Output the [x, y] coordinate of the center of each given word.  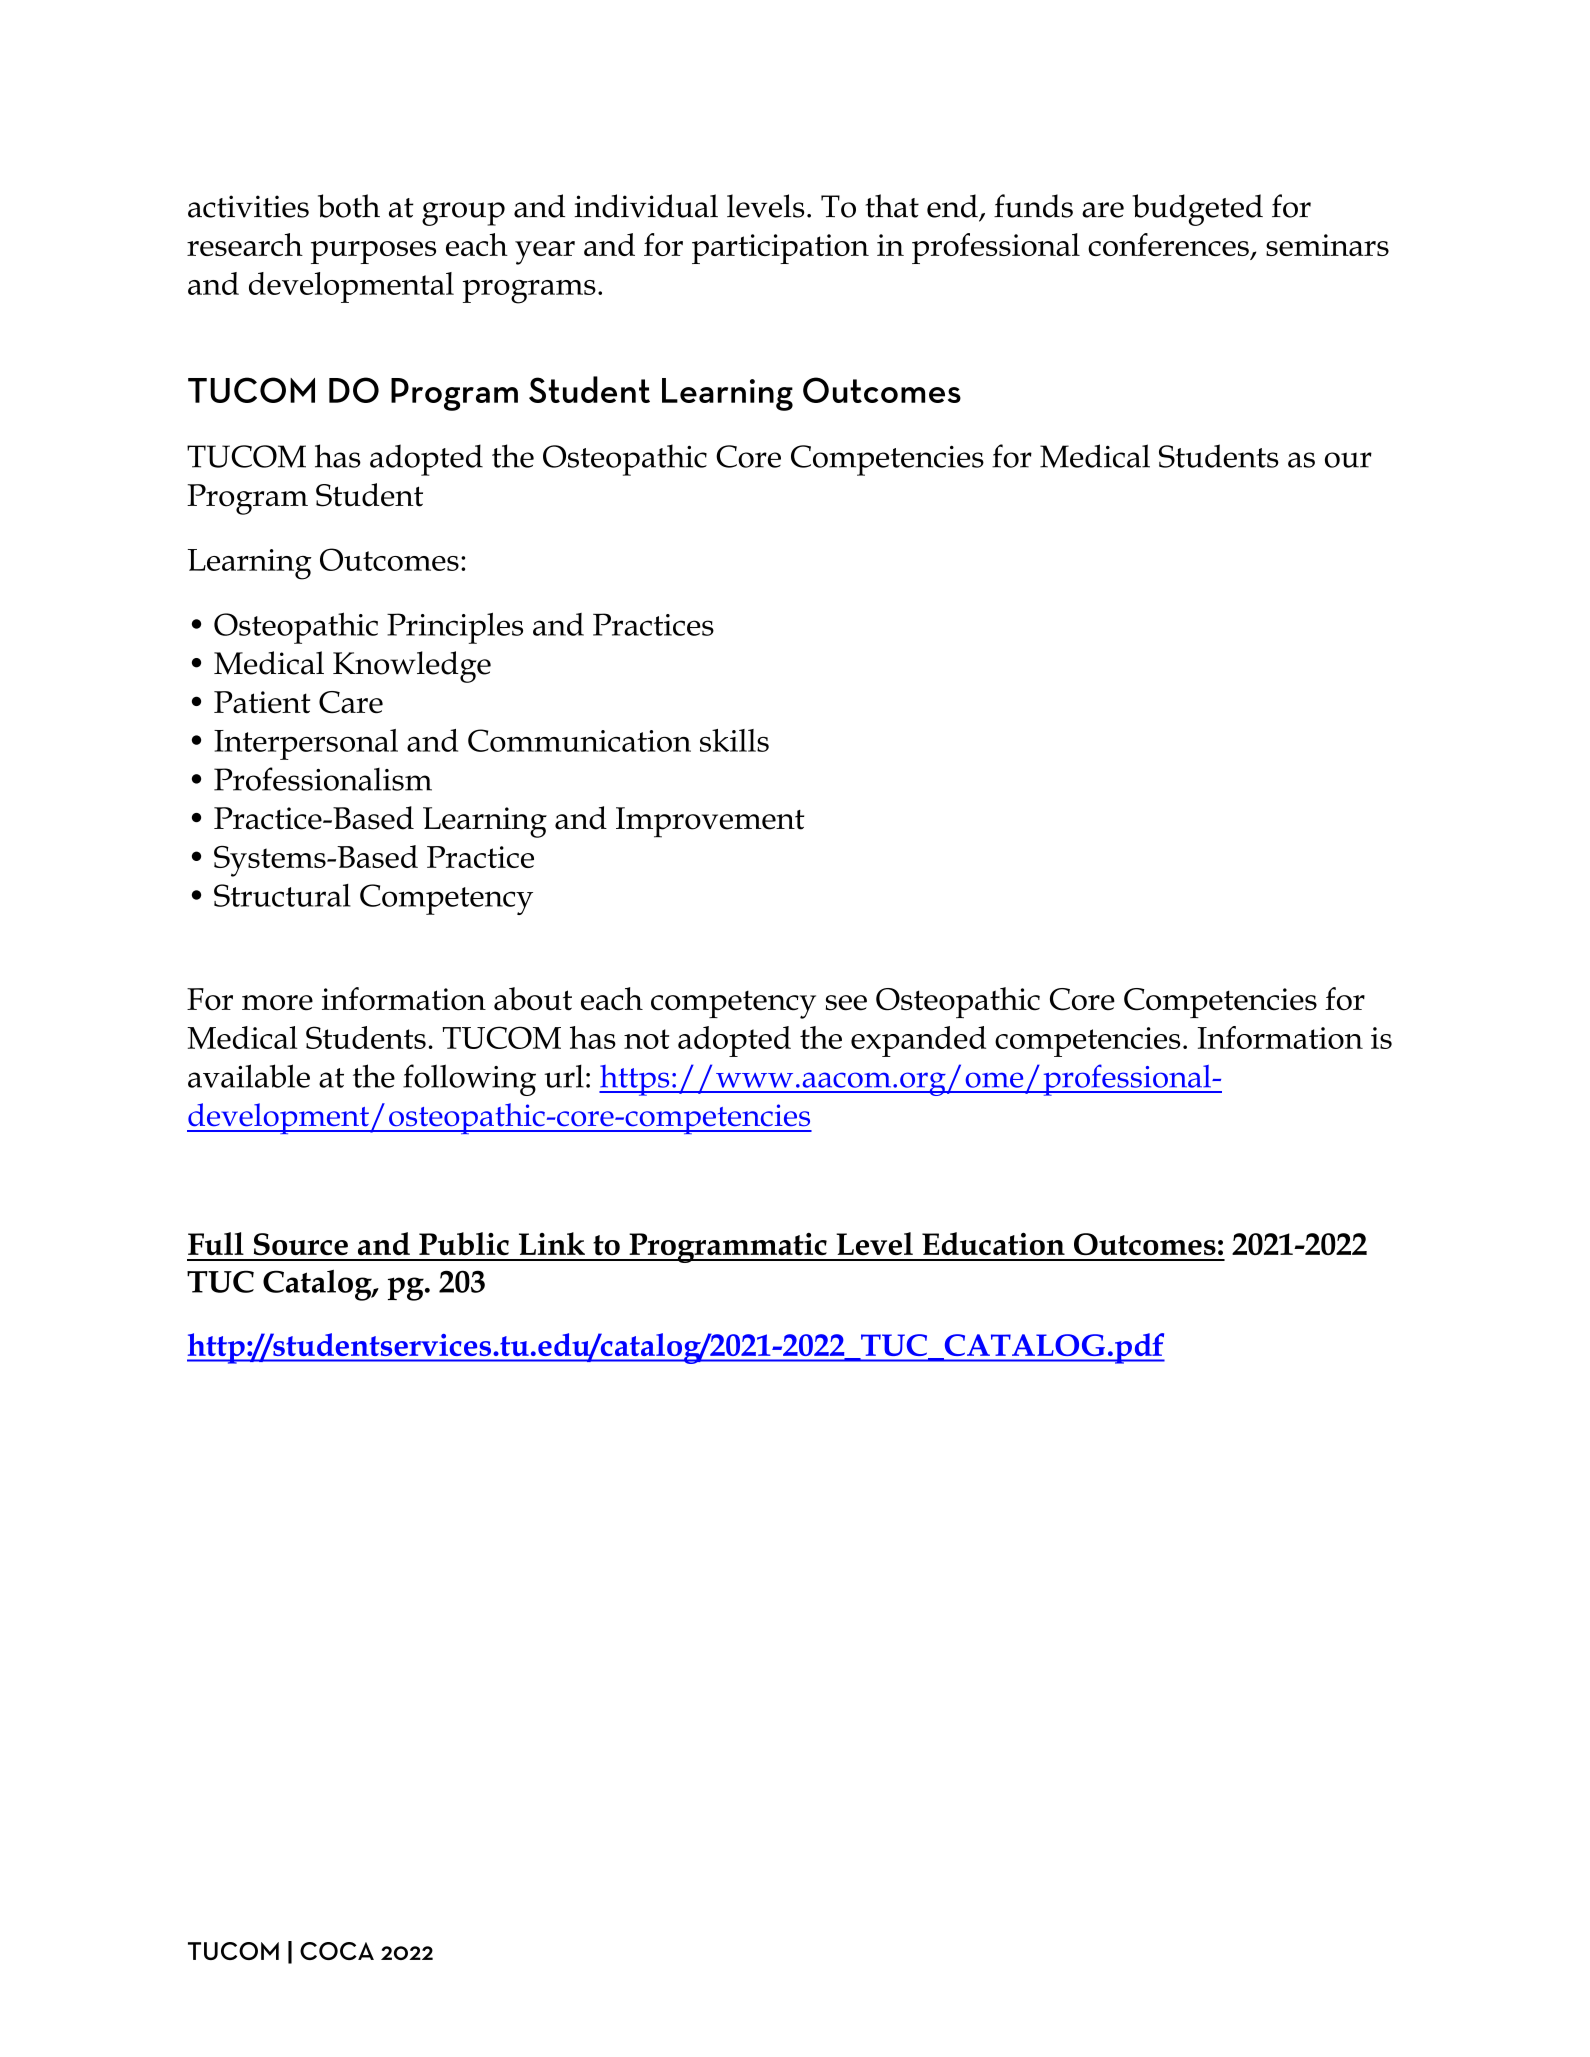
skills [734, 740]
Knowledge [412, 667]
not [647, 1039]
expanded [918, 1041]
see [846, 1003]
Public [464, 1243]
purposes [373, 252]
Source [301, 1244]
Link [552, 1243]
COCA [337, 1951]
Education [993, 1243]
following [469, 1080]
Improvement [710, 822]
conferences [1168, 244]
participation [780, 249]
